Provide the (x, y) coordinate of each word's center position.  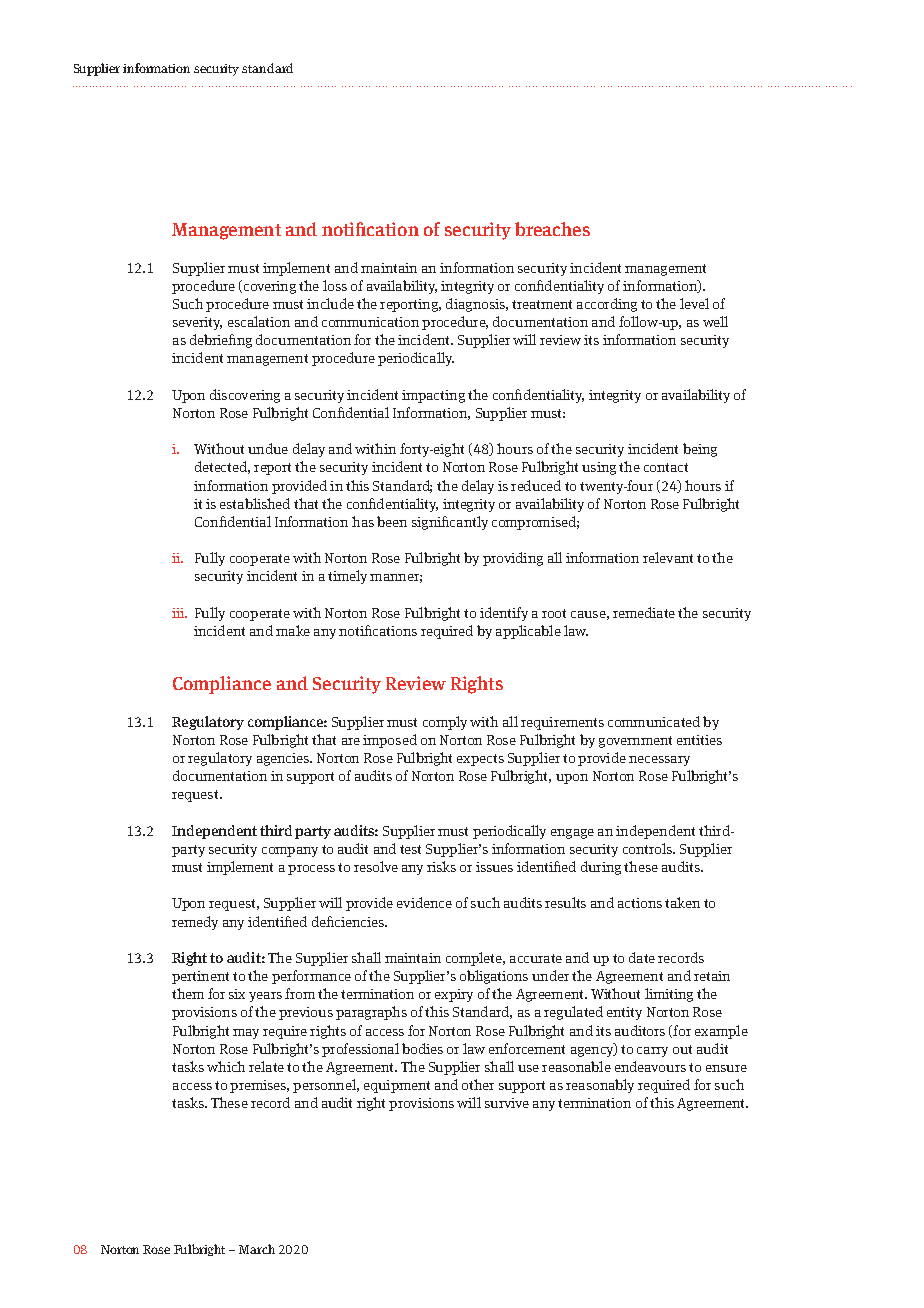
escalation (259, 321)
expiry (454, 995)
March (257, 1249)
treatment (542, 304)
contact (666, 467)
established (255, 503)
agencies (284, 759)
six (237, 994)
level (694, 303)
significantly (450, 523)
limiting (669, 995)
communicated (654, 721)
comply (445, 723)
